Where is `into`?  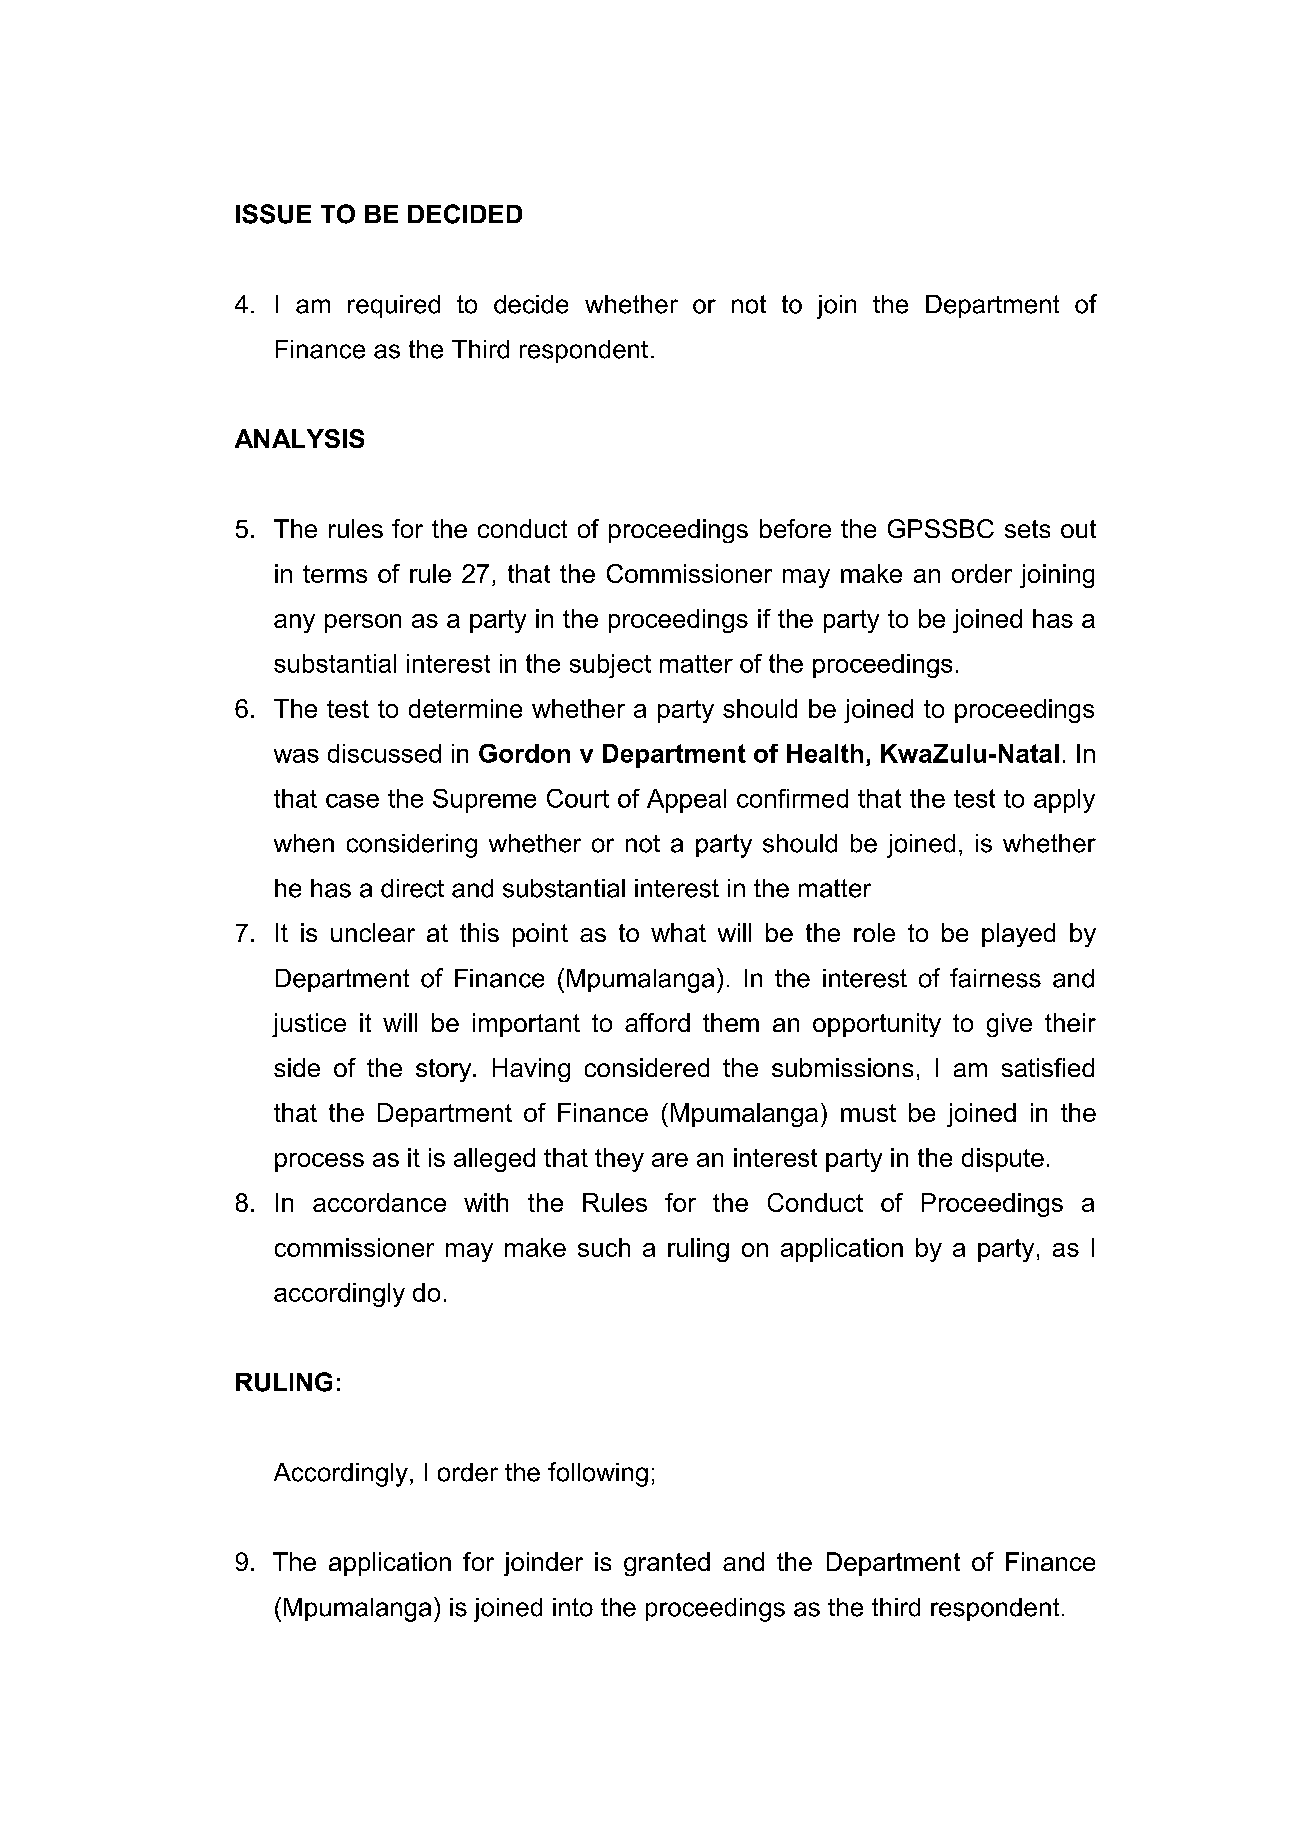 into is located at coordinates (573, 1607).
